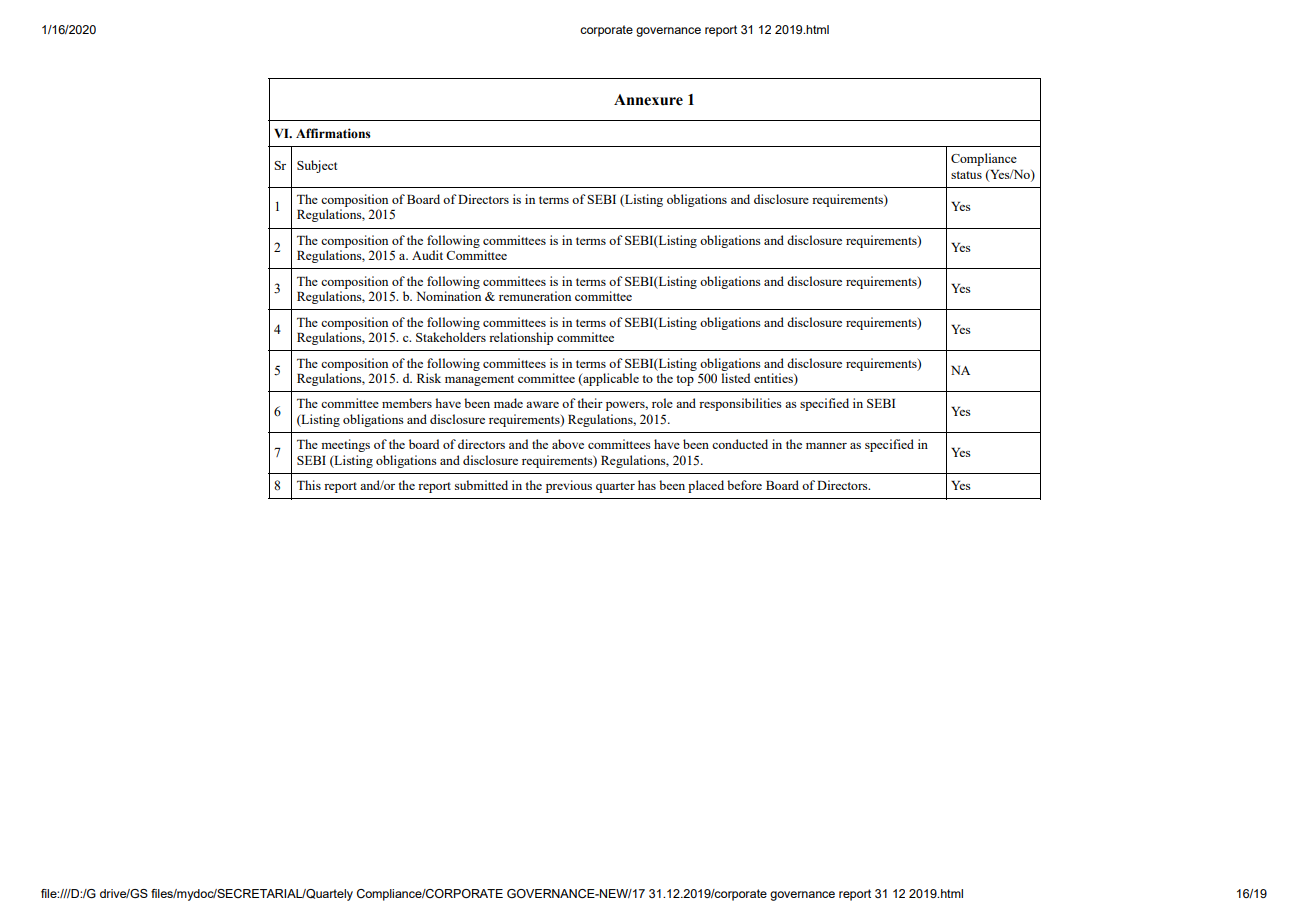 The image size is (1308, 924). Describe the element at coordinates (966, 175) in the screenshot. I see `status` at that location.
